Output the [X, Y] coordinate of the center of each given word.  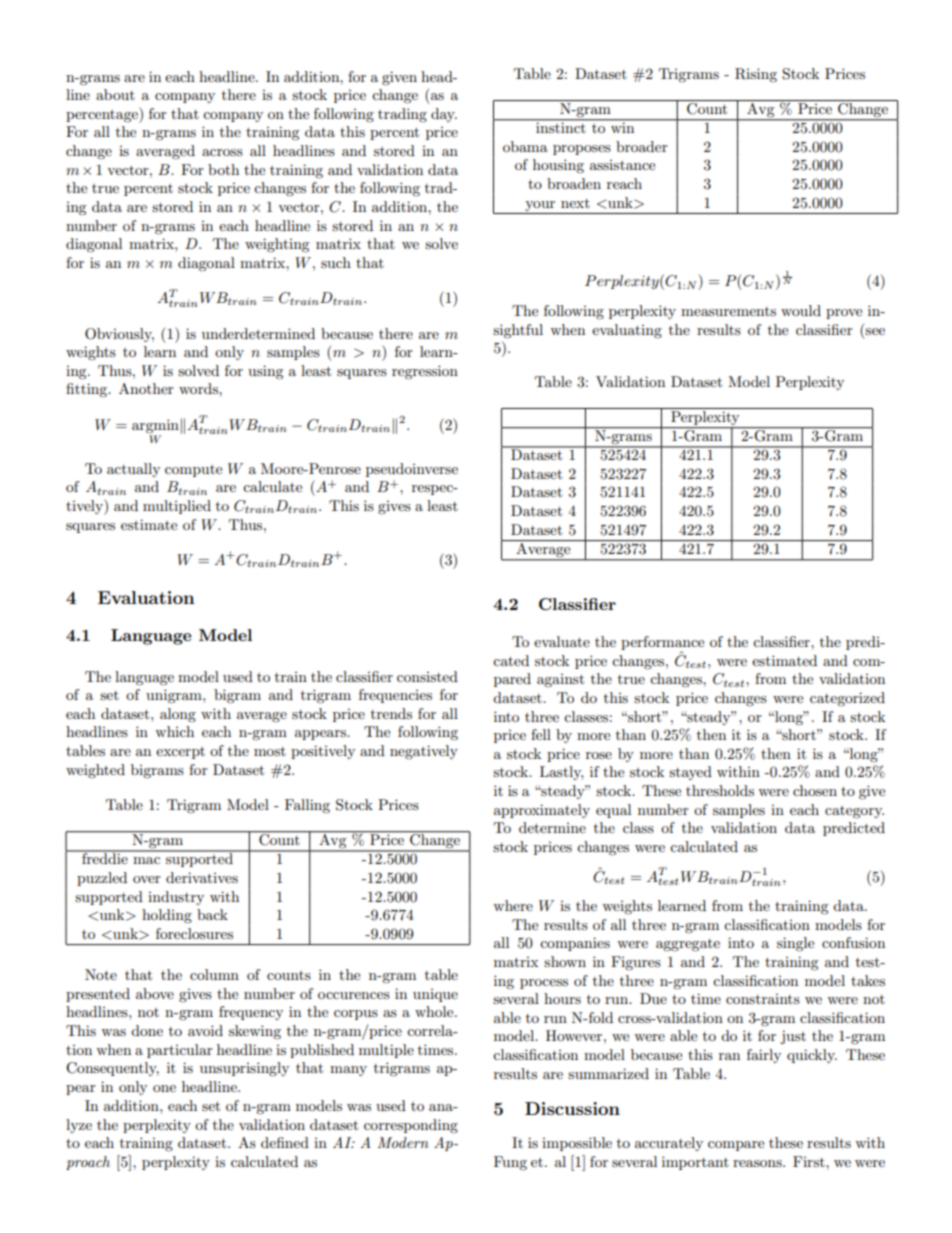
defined [285, 1142]
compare [736, 1146]
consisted [427, 676]
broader [642, 146]
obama [525, 146]
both [223, 169]
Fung [510, 1163]
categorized [847, 699]
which [174, 731]
